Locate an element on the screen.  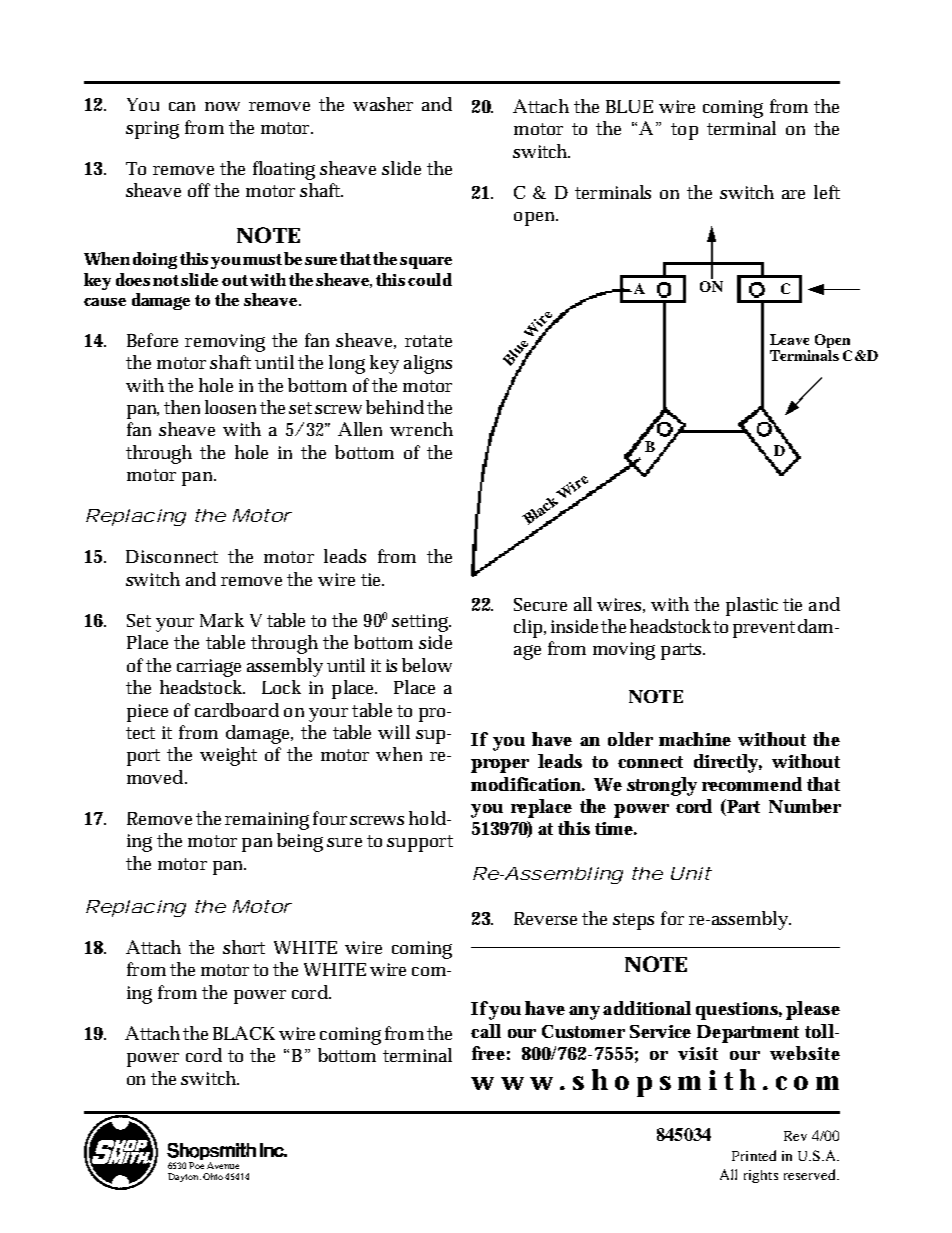
top is located at coordinates (684, 131).
